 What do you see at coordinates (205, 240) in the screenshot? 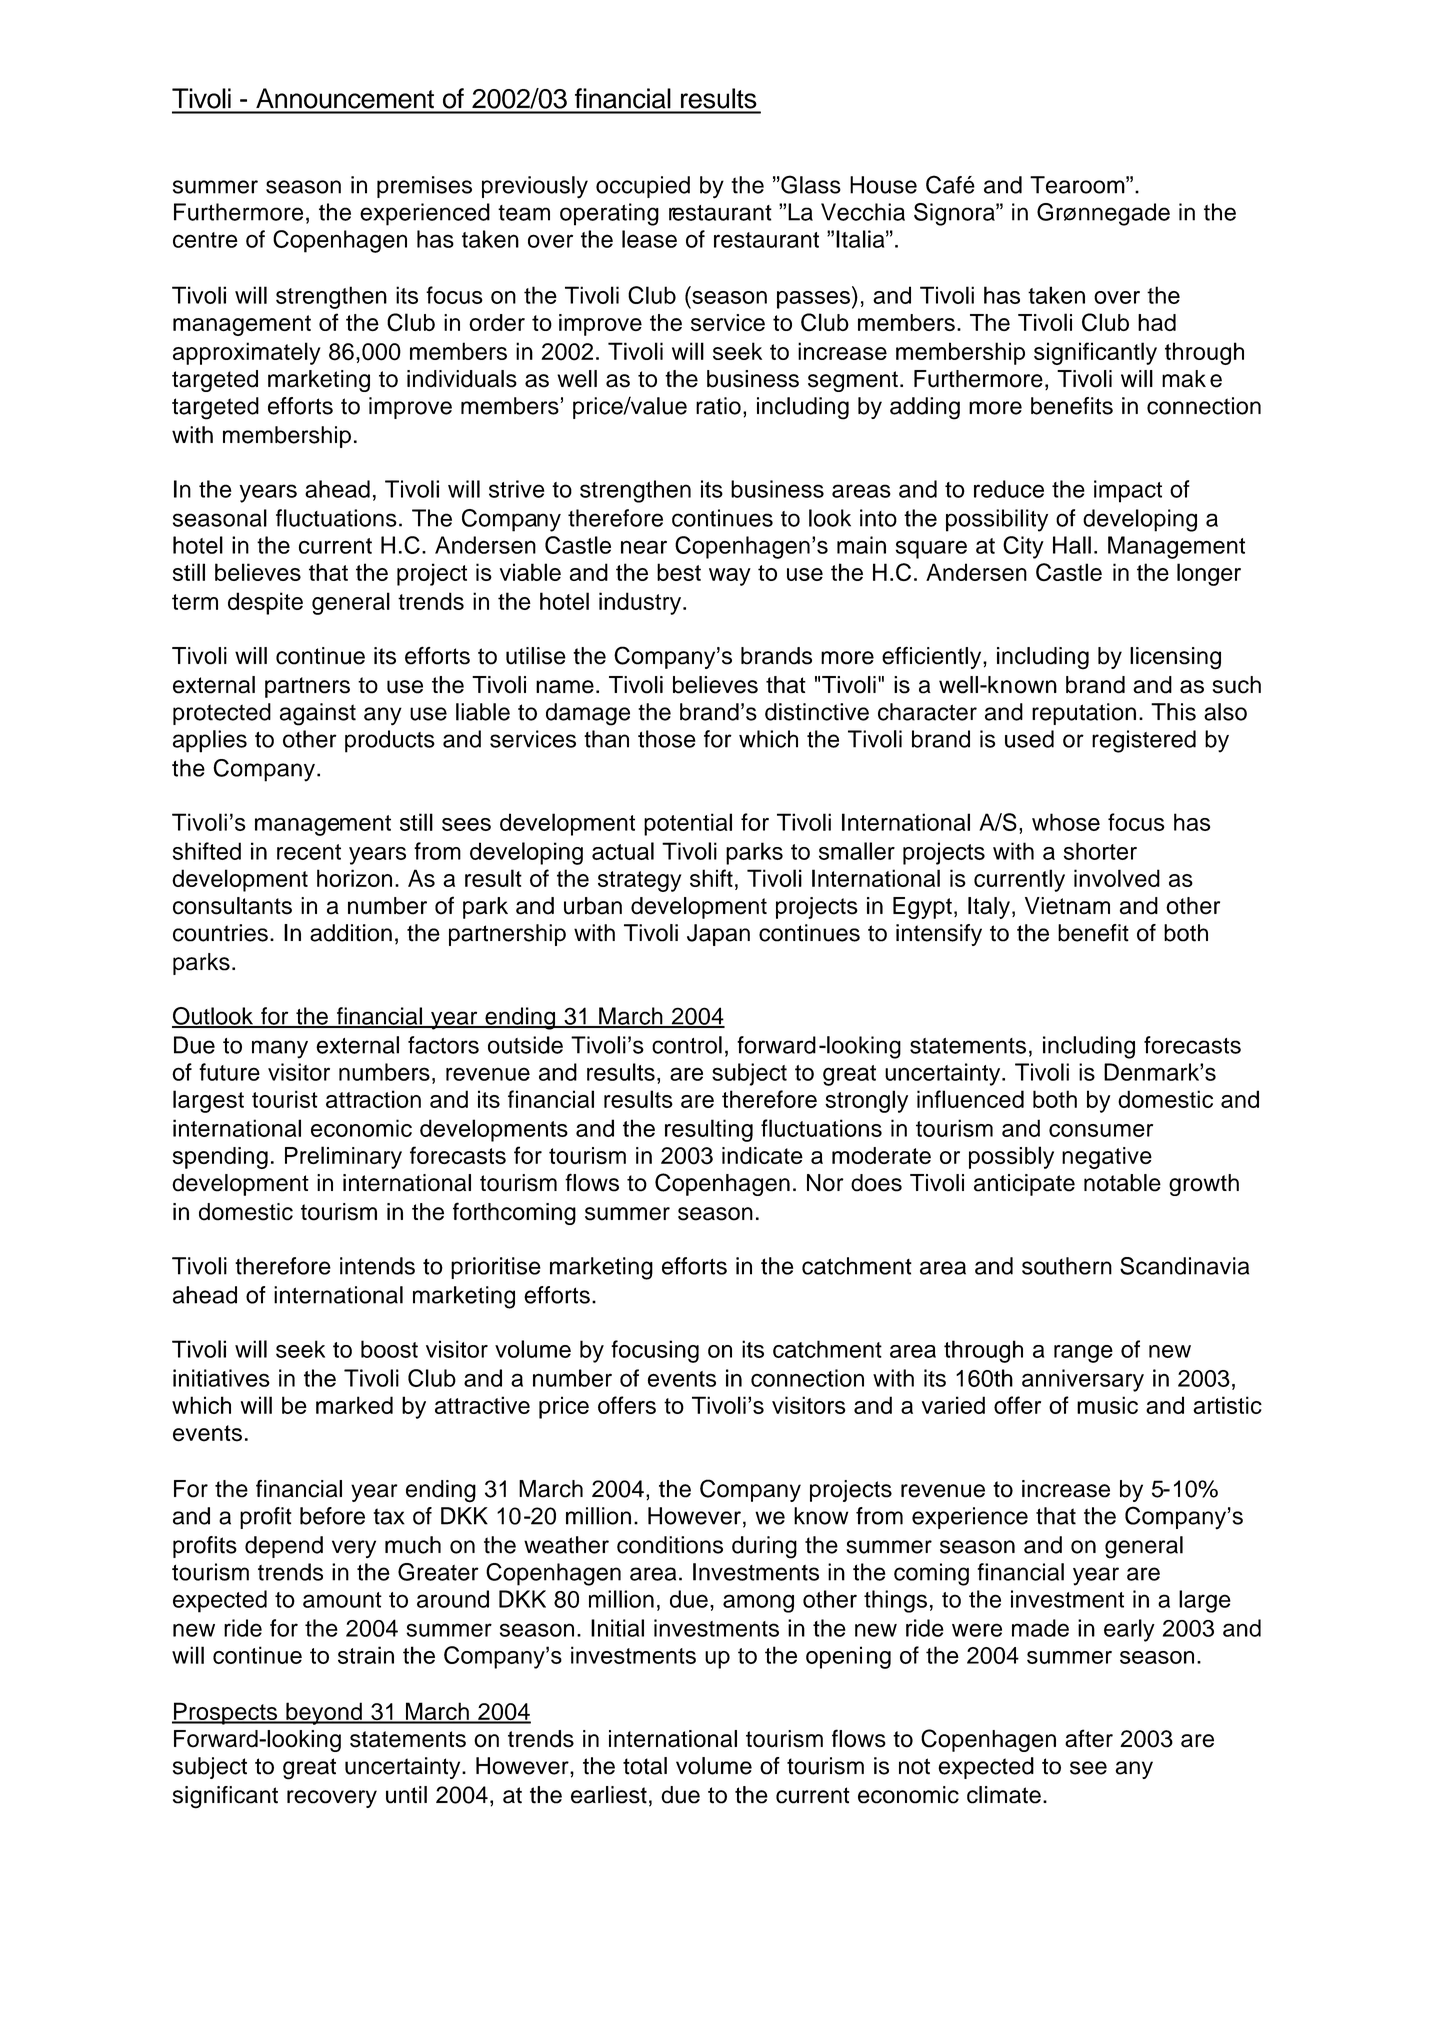
I see `centre` at bounding box center [205, 240].
